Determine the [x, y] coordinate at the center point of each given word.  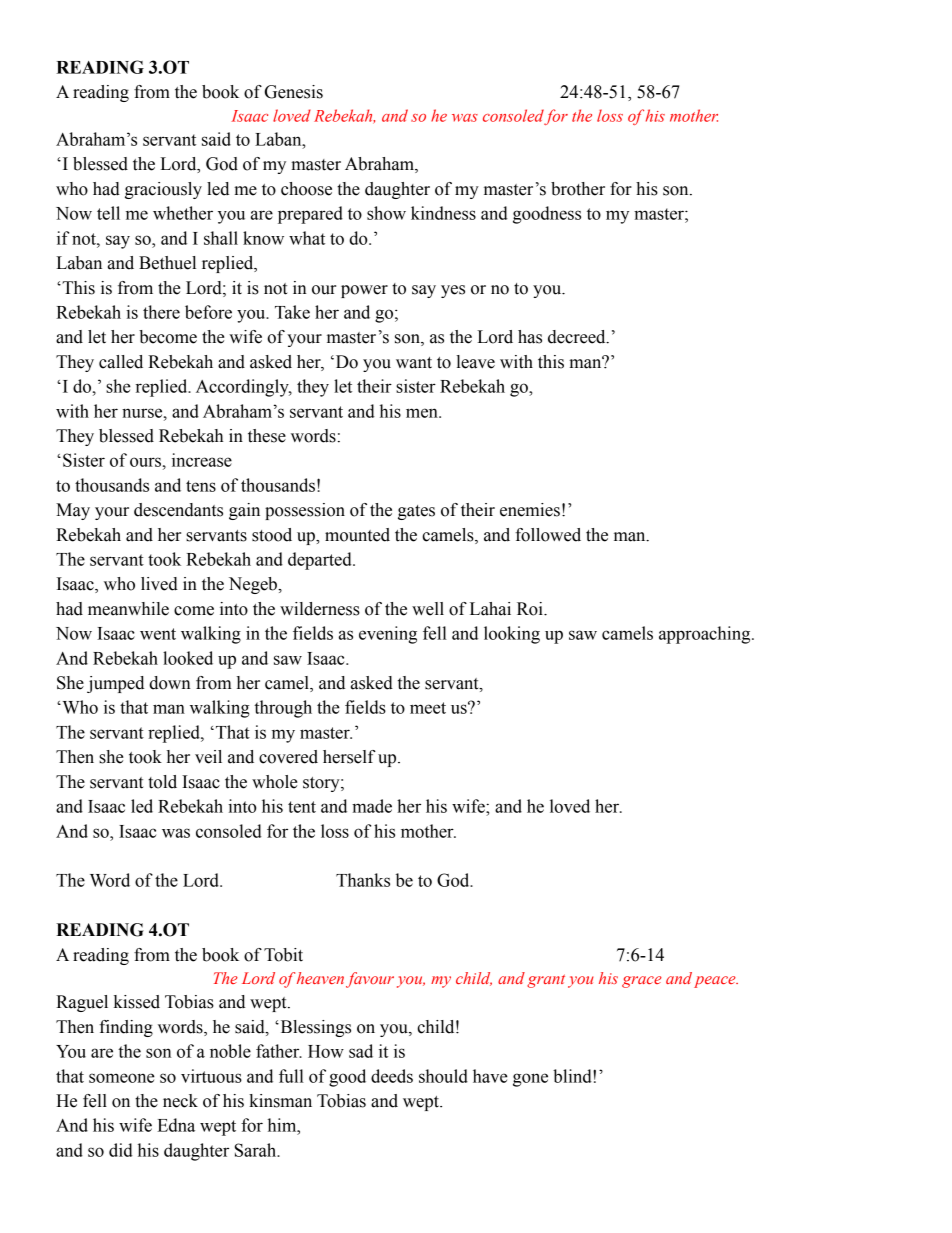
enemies [530, 510]
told [162, 782]
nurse [143, 413]
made [372, 806]
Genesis [294, 92]
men [423, 413]
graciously [163, 190]
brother [578, 189]
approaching [706, 635]
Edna [176, 1125]
